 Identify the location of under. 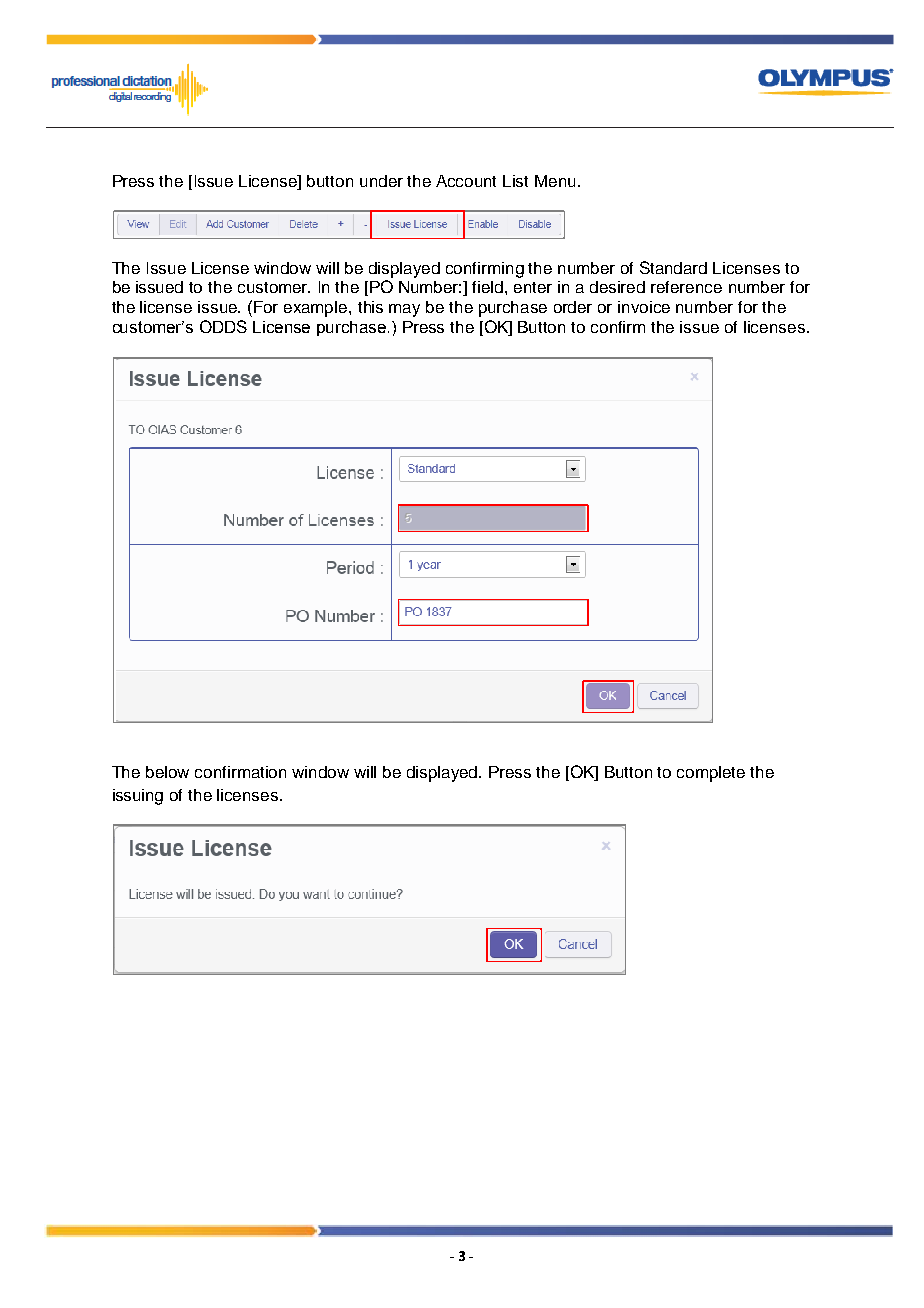
(381, 181).
